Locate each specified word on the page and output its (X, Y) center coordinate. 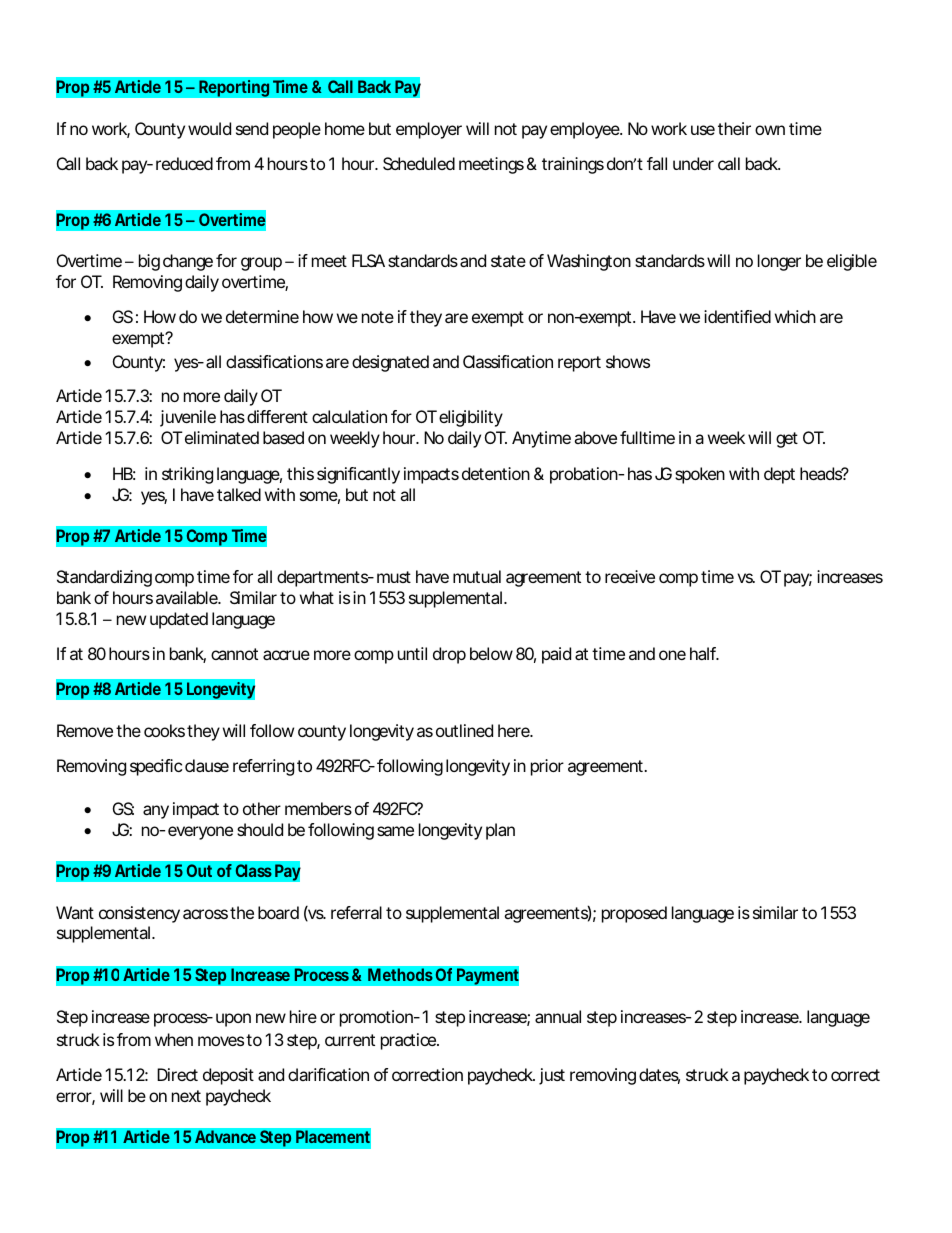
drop (449, 655)
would (209, 128)
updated (179, 620)
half (704, 653)
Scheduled (419, 163)
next (186, 1096)
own (770, 130)
